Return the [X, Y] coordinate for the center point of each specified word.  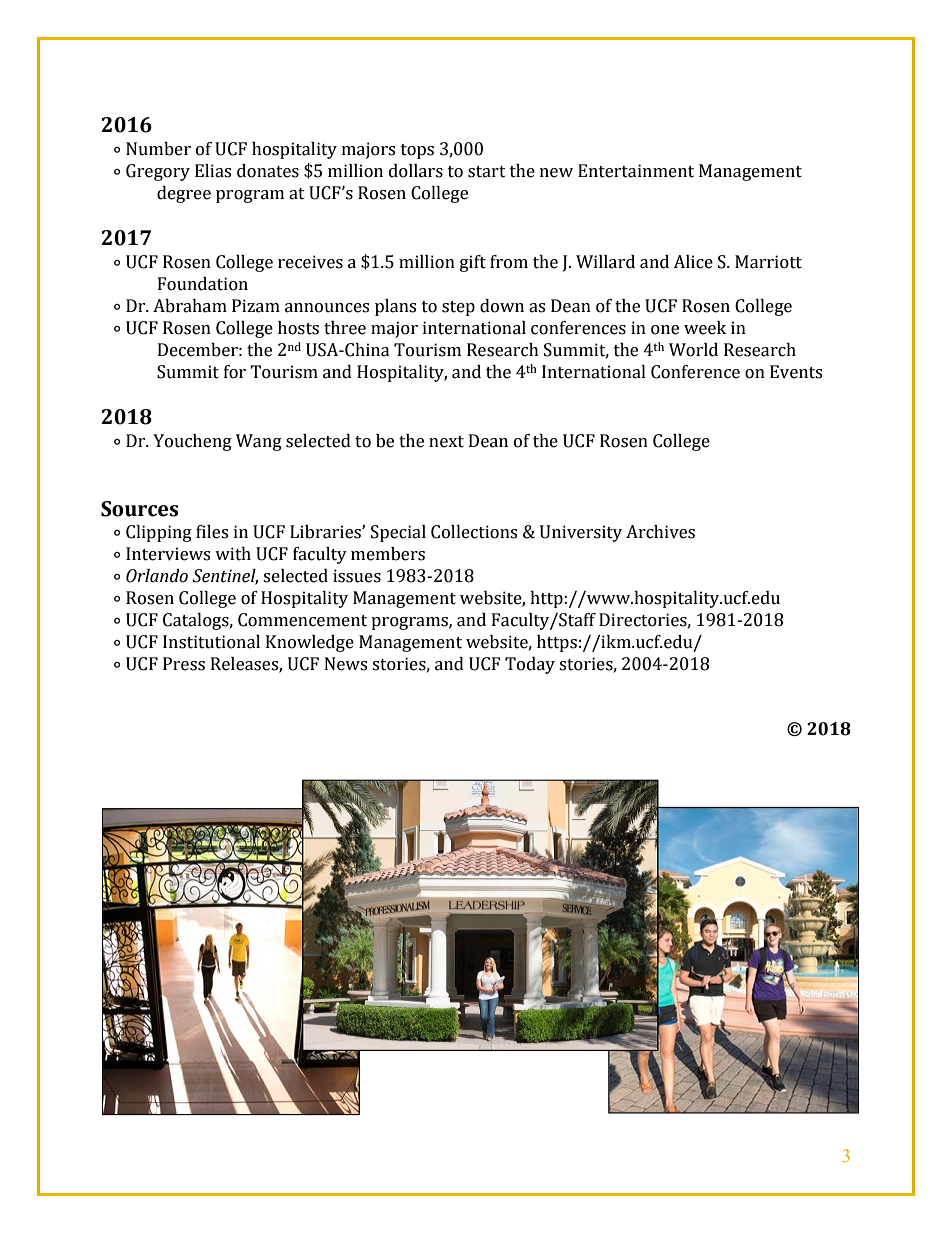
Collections [474, 532]
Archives [660, 532]
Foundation [203, 284]
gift [473, 263]
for [235, 372]
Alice [693, 262]
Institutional [211, 642]
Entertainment [636, 171]
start [487, 172]
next [446, 442]
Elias [213, 171]
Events [796, 372]
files [212, 532]
